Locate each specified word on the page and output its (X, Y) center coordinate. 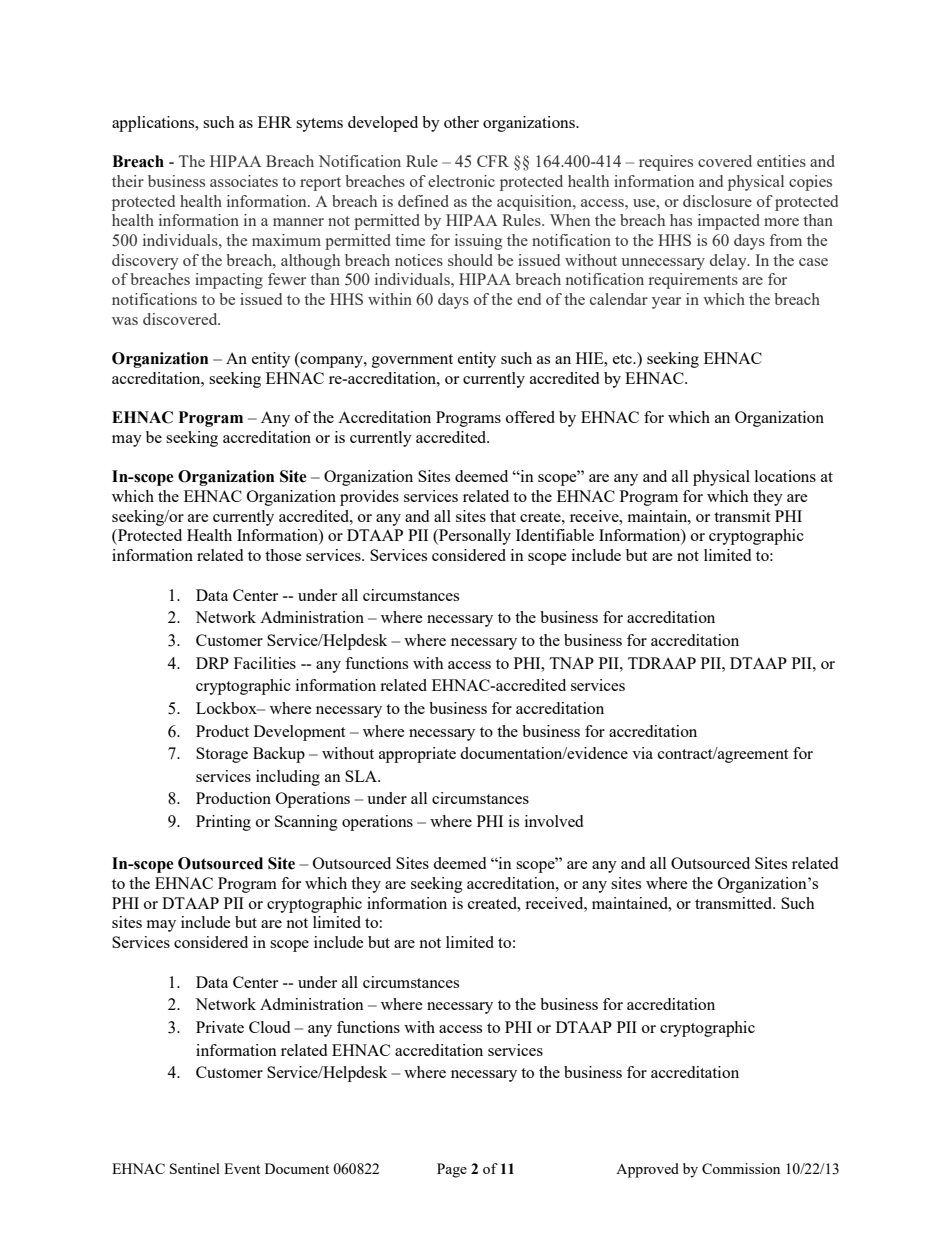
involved (554, 821)
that (503, 516)
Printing (223, 823)
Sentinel (195, 1168)
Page (452, 1170)
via (642, 753)
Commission (741, 1168)
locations (785, 476)
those (283, 555)
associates (244, 181)
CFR (493, 161)
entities (781, 161)
